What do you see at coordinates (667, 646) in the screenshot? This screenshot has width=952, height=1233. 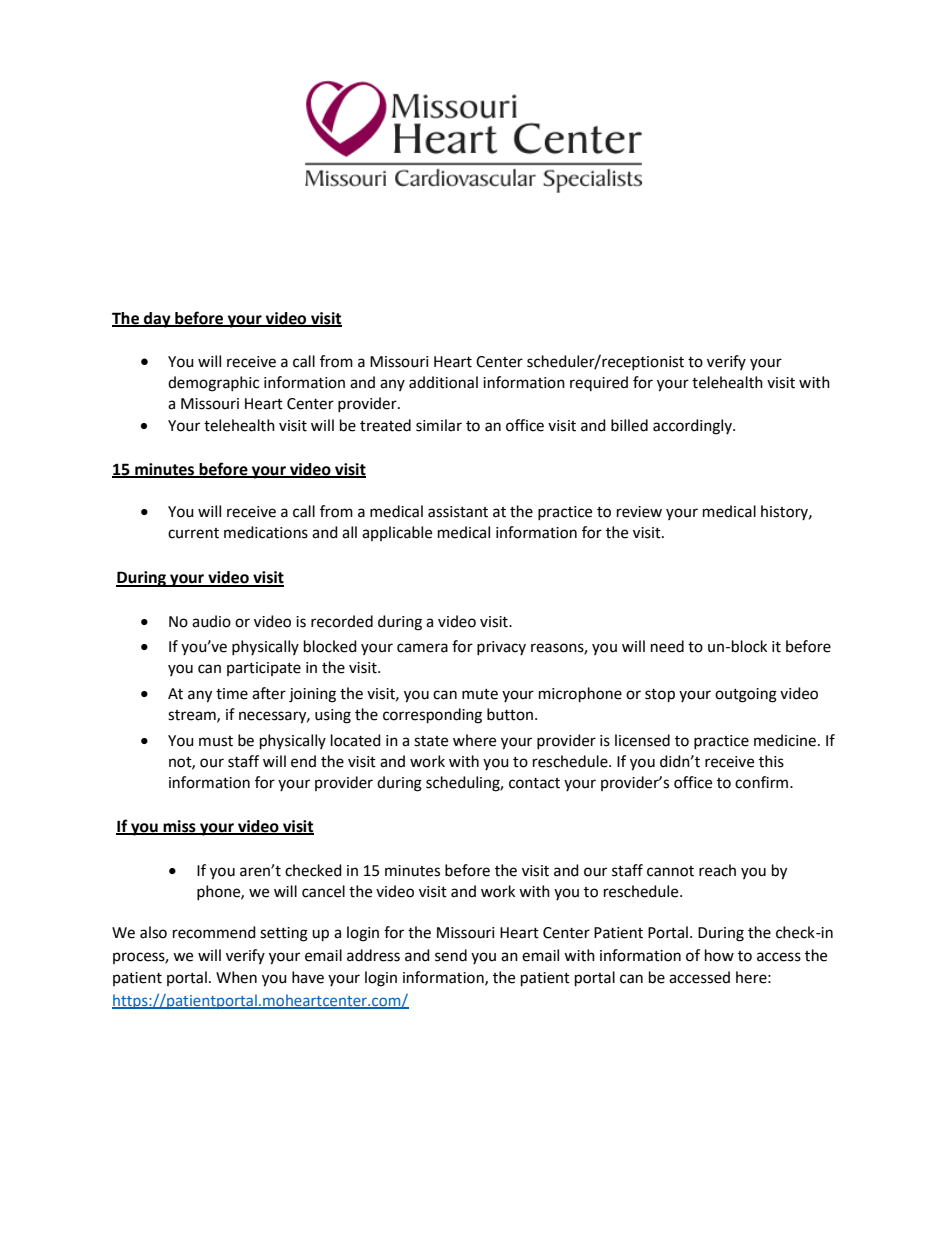 I see `need` at bounding box center [667, 646].
